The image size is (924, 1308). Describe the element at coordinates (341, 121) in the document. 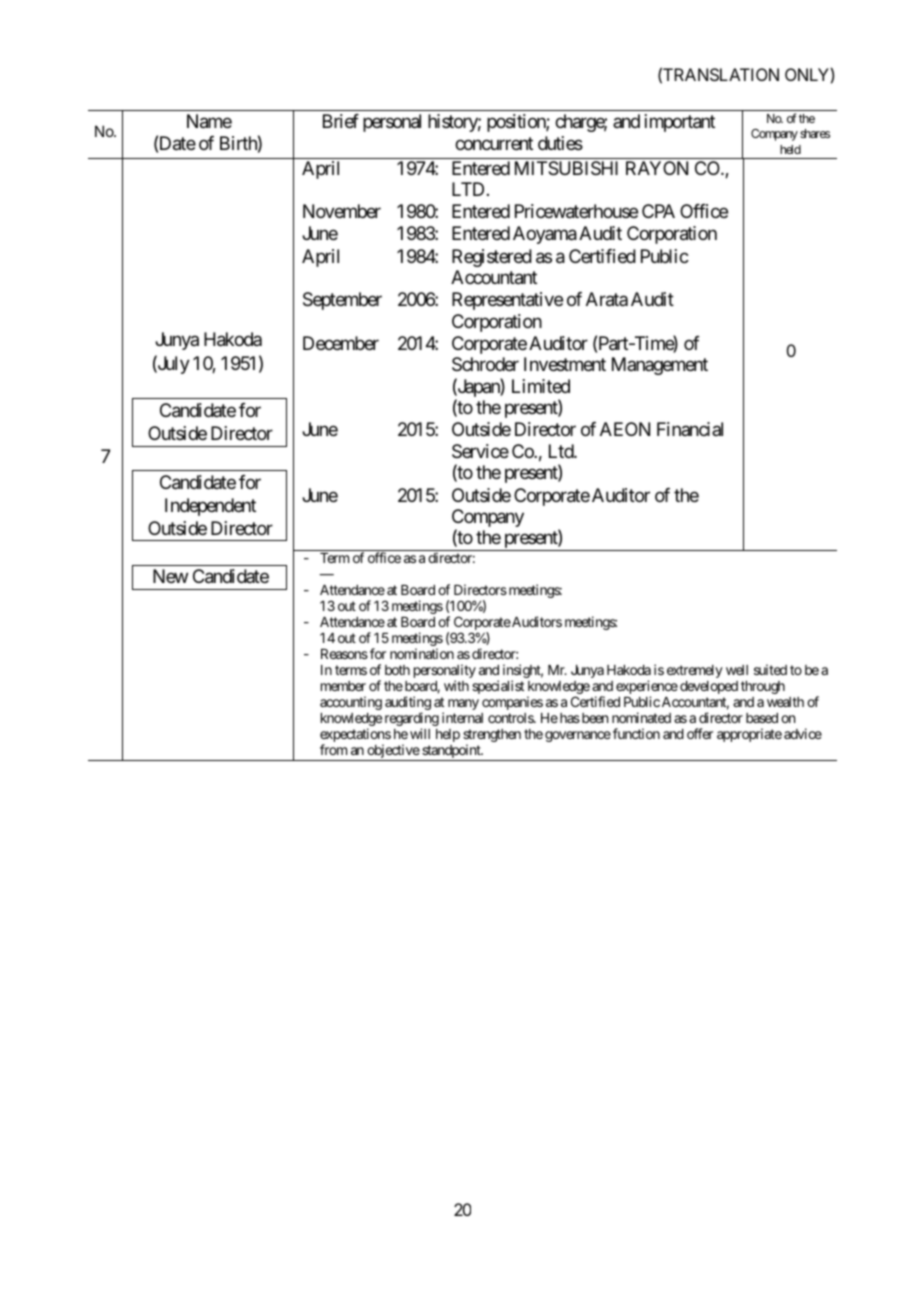

I see `Brief` at that location.
